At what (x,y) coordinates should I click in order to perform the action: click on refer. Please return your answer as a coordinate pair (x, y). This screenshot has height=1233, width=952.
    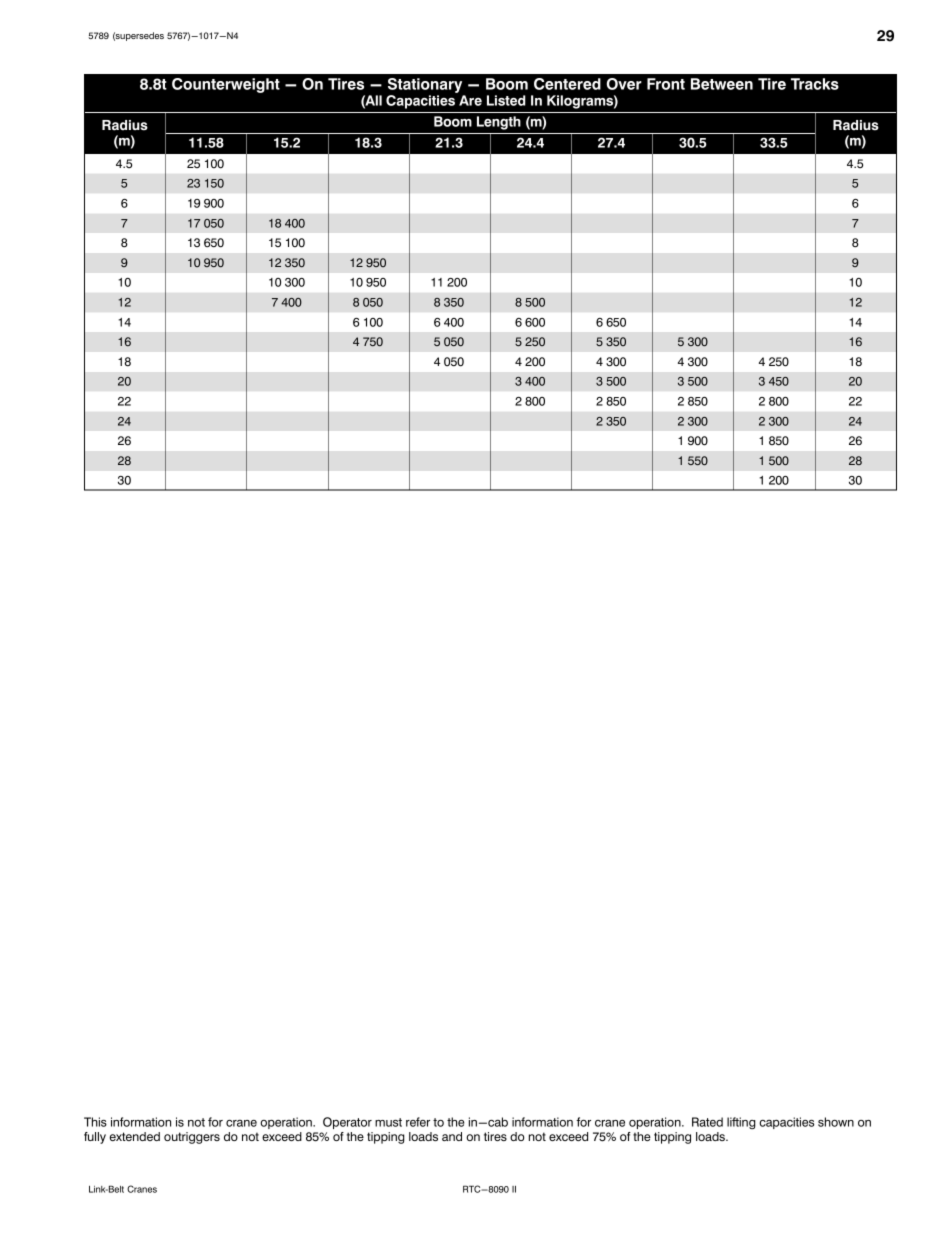
    Looking at the image, I should click on (418, 1122).
